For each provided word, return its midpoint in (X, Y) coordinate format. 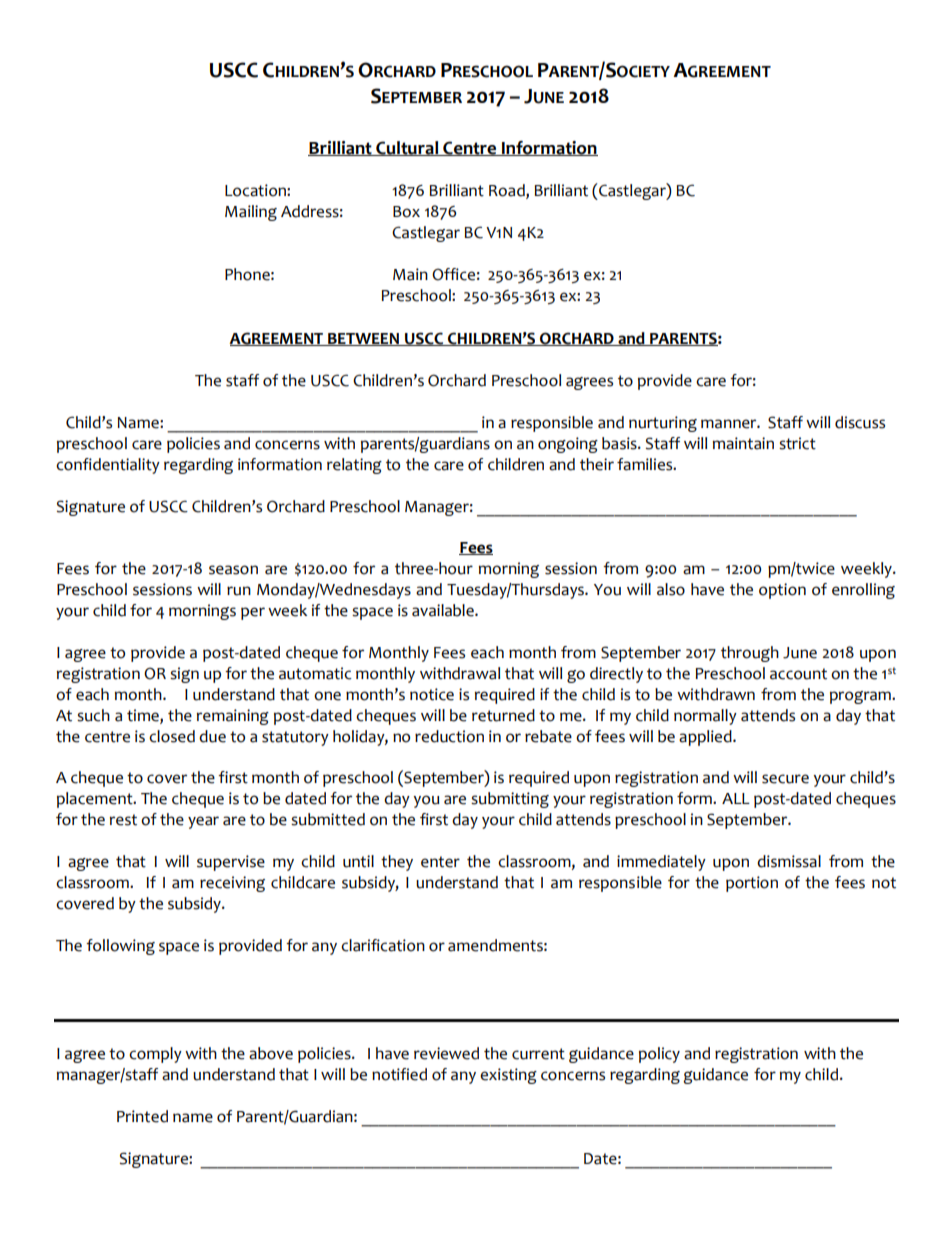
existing (508, 1076)
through (750, 654)
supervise (231, 863)
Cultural (407, 148)
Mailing (251, 213)
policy (659, 1055)
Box (406, 212)
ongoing (568, 445)
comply (155, 1055)
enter (440, 862)
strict (797, 443)
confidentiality (108, 466)
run (239, 591)
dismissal (789, 861)
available (444, 610)
